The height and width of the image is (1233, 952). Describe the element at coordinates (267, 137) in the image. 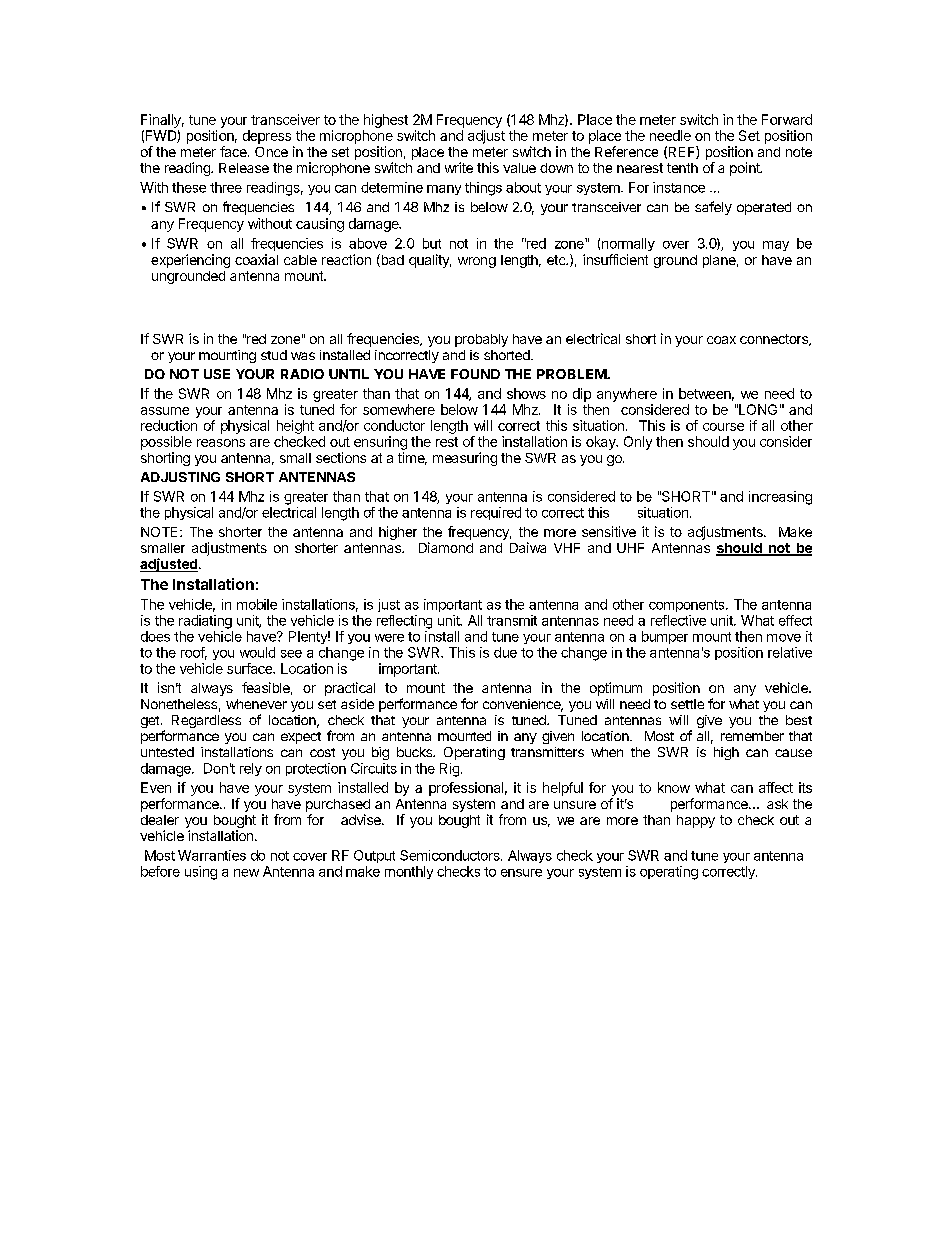

I see `depress` at that location.
